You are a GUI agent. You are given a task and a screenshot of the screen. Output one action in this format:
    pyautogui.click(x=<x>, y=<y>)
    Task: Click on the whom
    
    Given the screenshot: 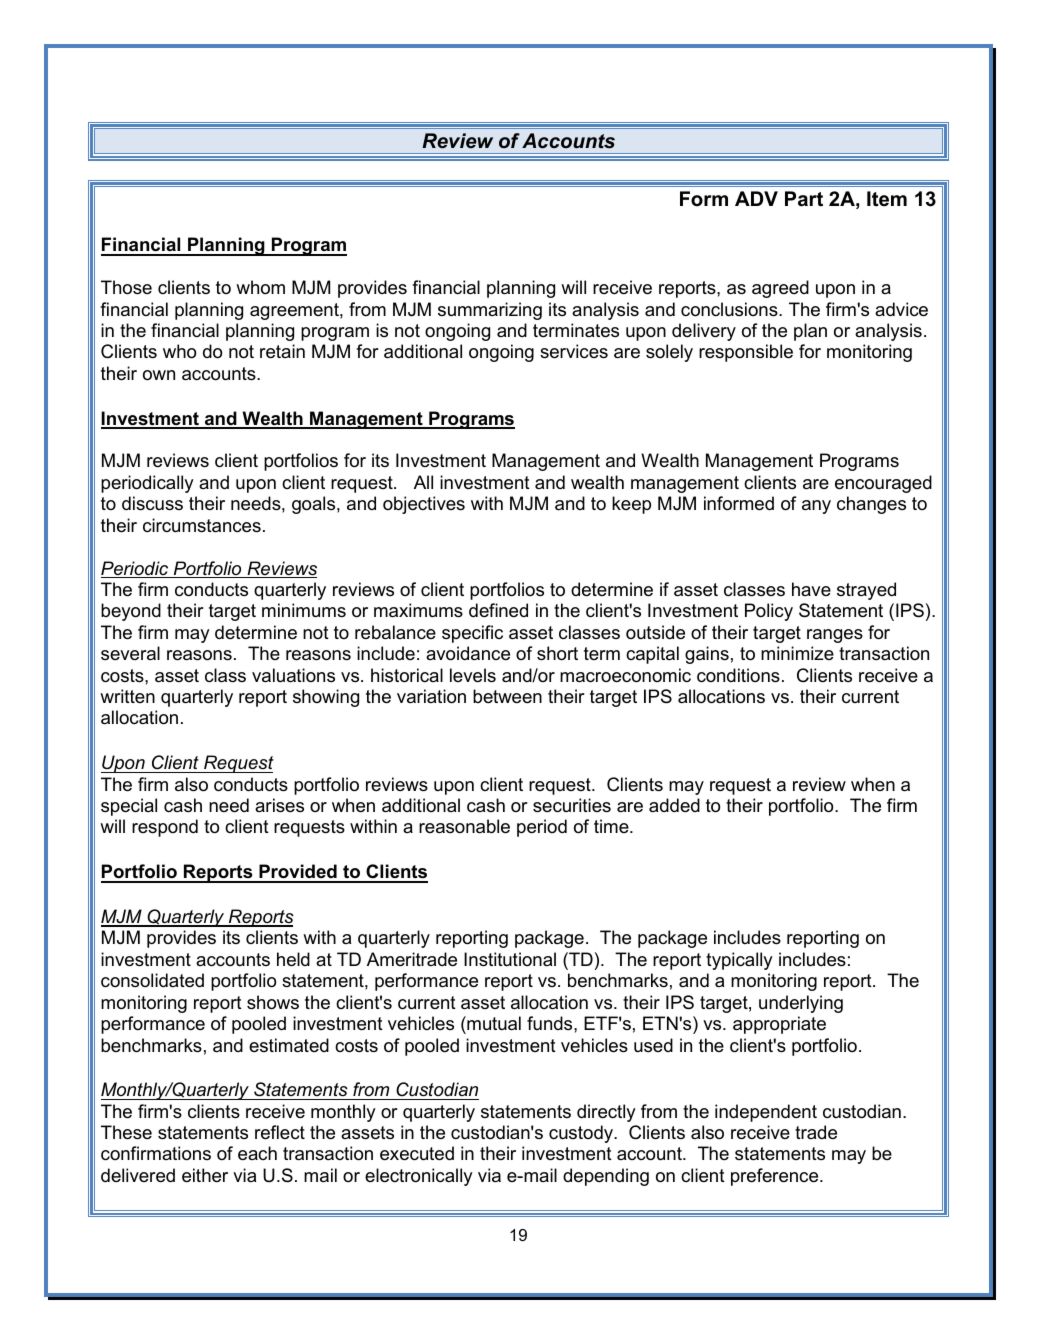 What is the action you would take?
    pyautogui.click(x=260, y=287)
